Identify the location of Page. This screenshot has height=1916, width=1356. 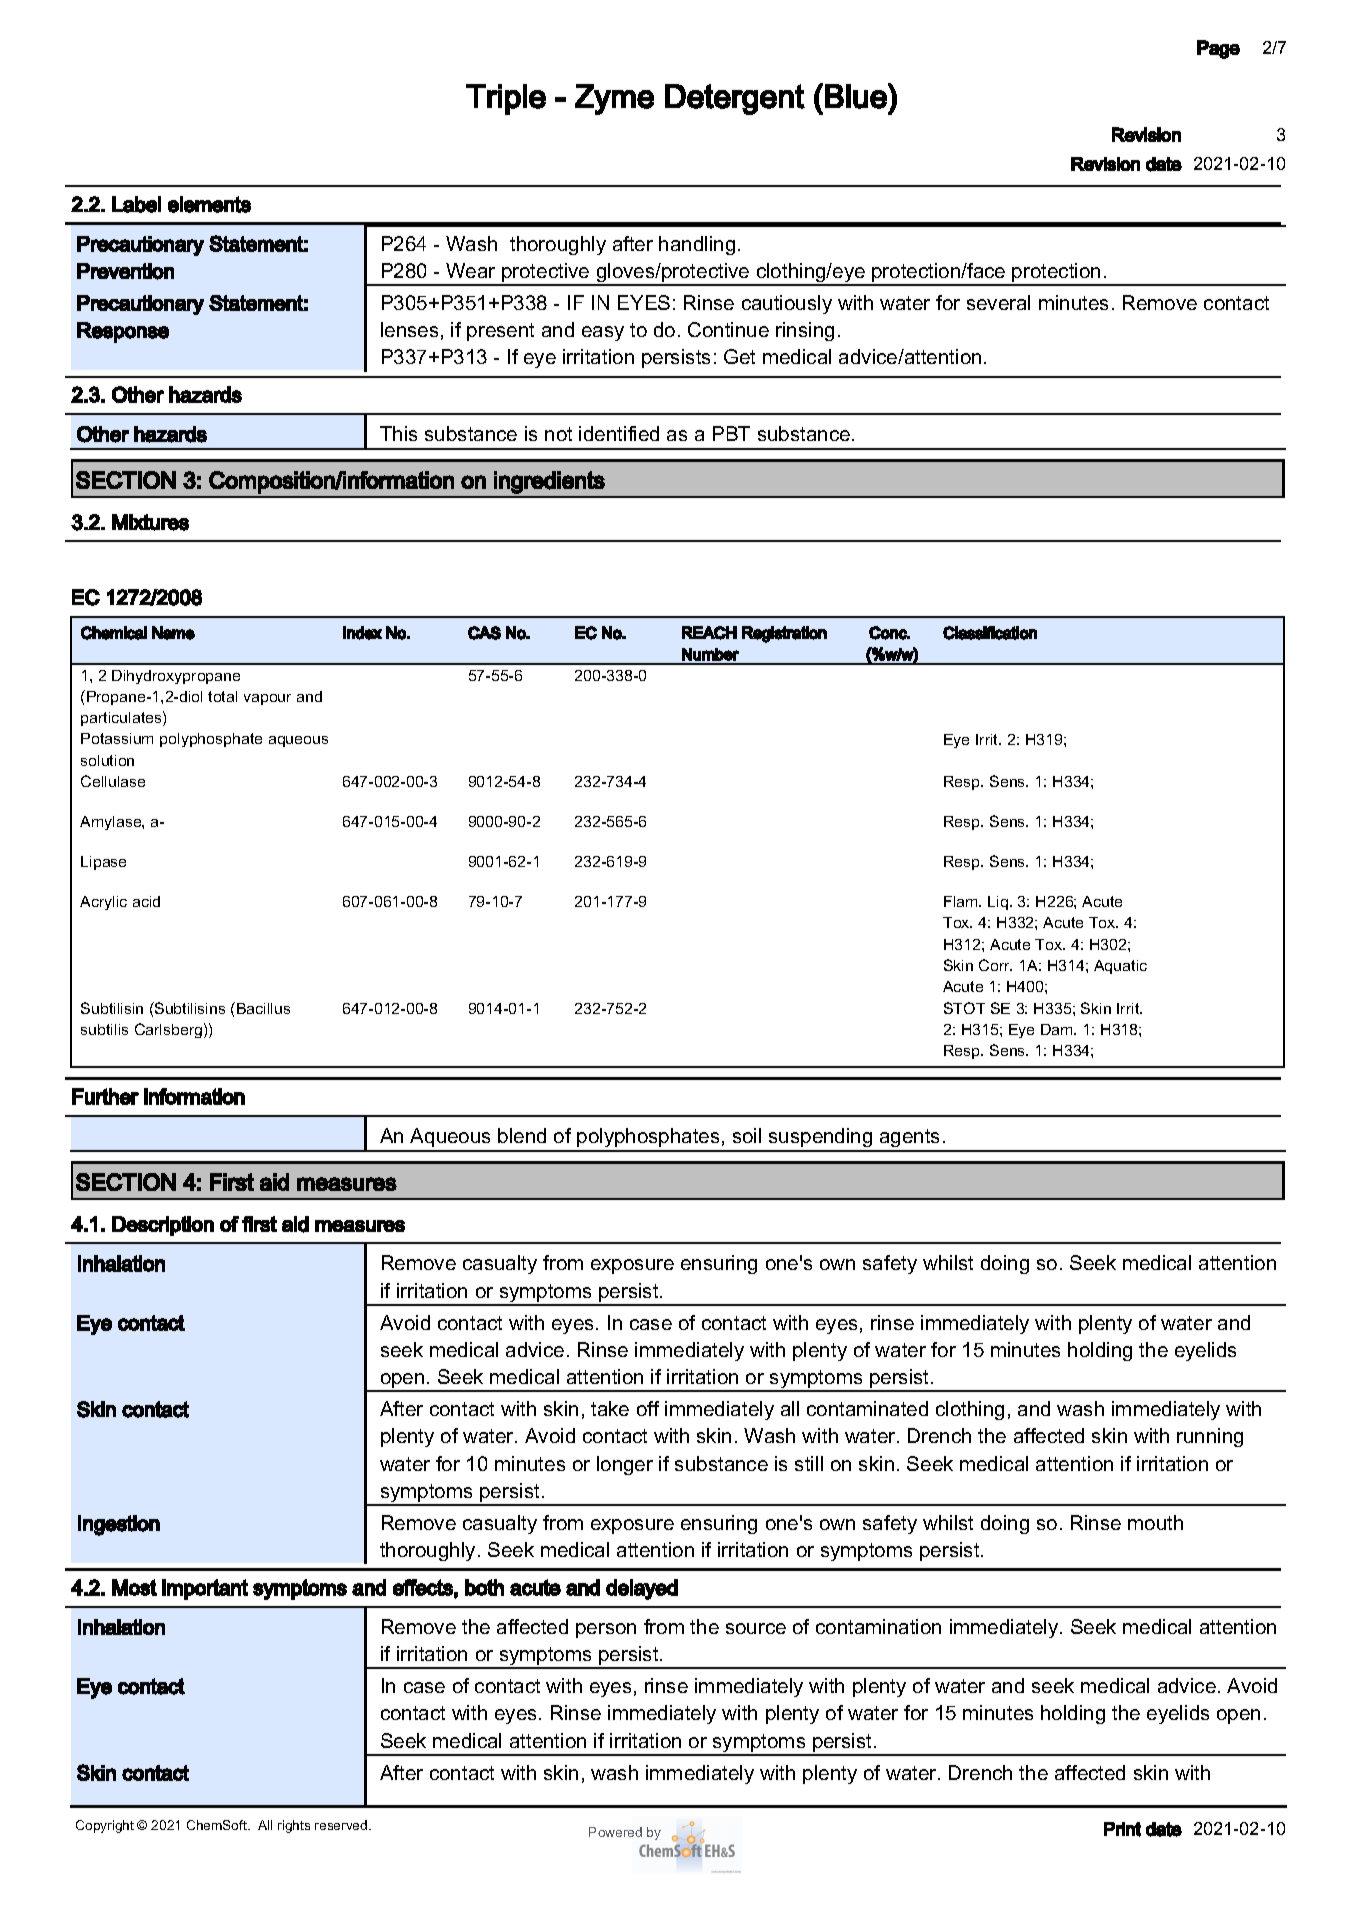
(1218, 49).
